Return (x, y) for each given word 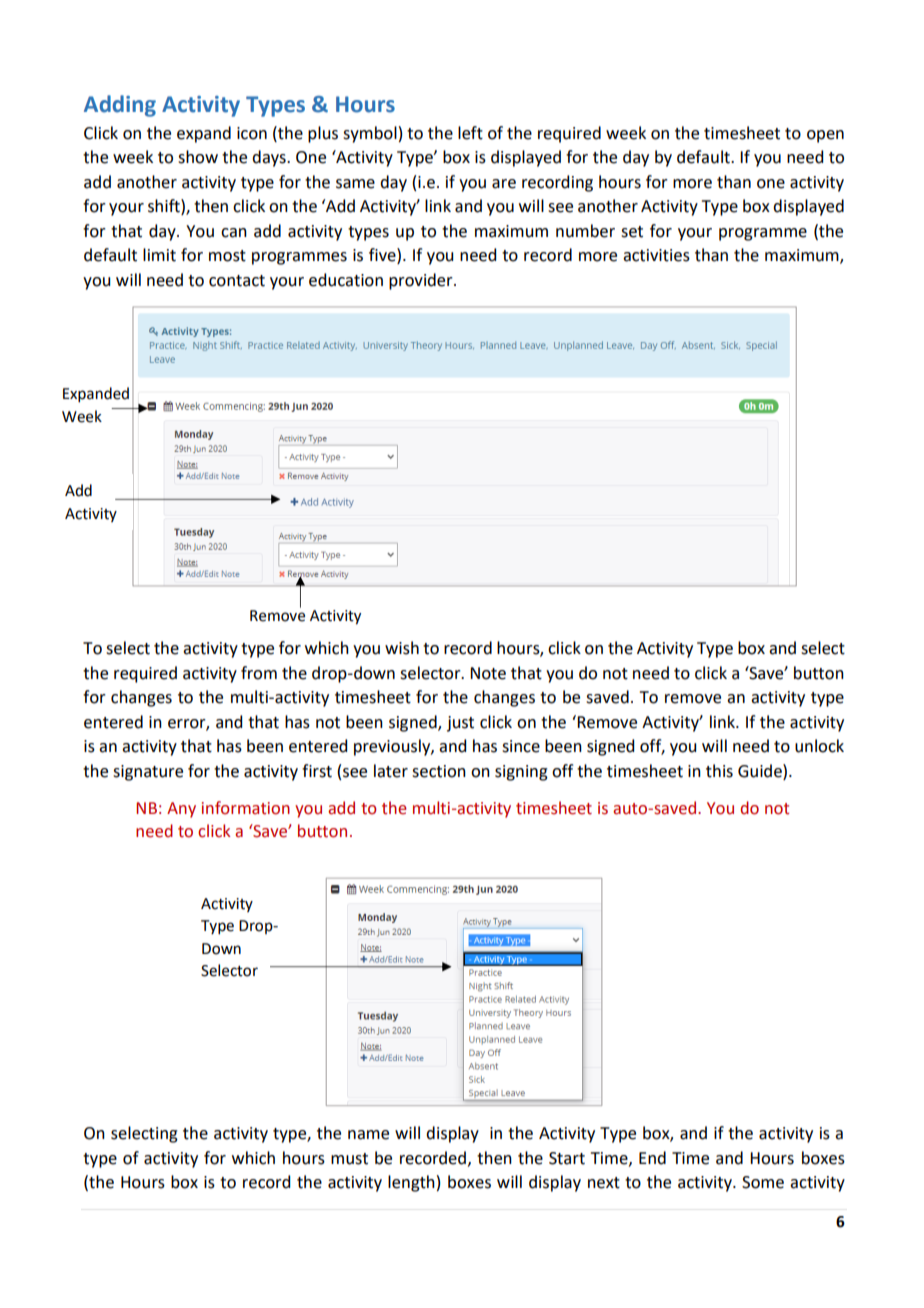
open (825, 136)
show (198, 157)
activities (656, 255)
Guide (761, 771)
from (259, 673)
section (439, 771)
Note (488, 673)
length (411, 1183)
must (349, 1159)
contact (237, 281)
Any (181, 810)
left (470, 133)
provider (422, 281)
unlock (819, 746)
